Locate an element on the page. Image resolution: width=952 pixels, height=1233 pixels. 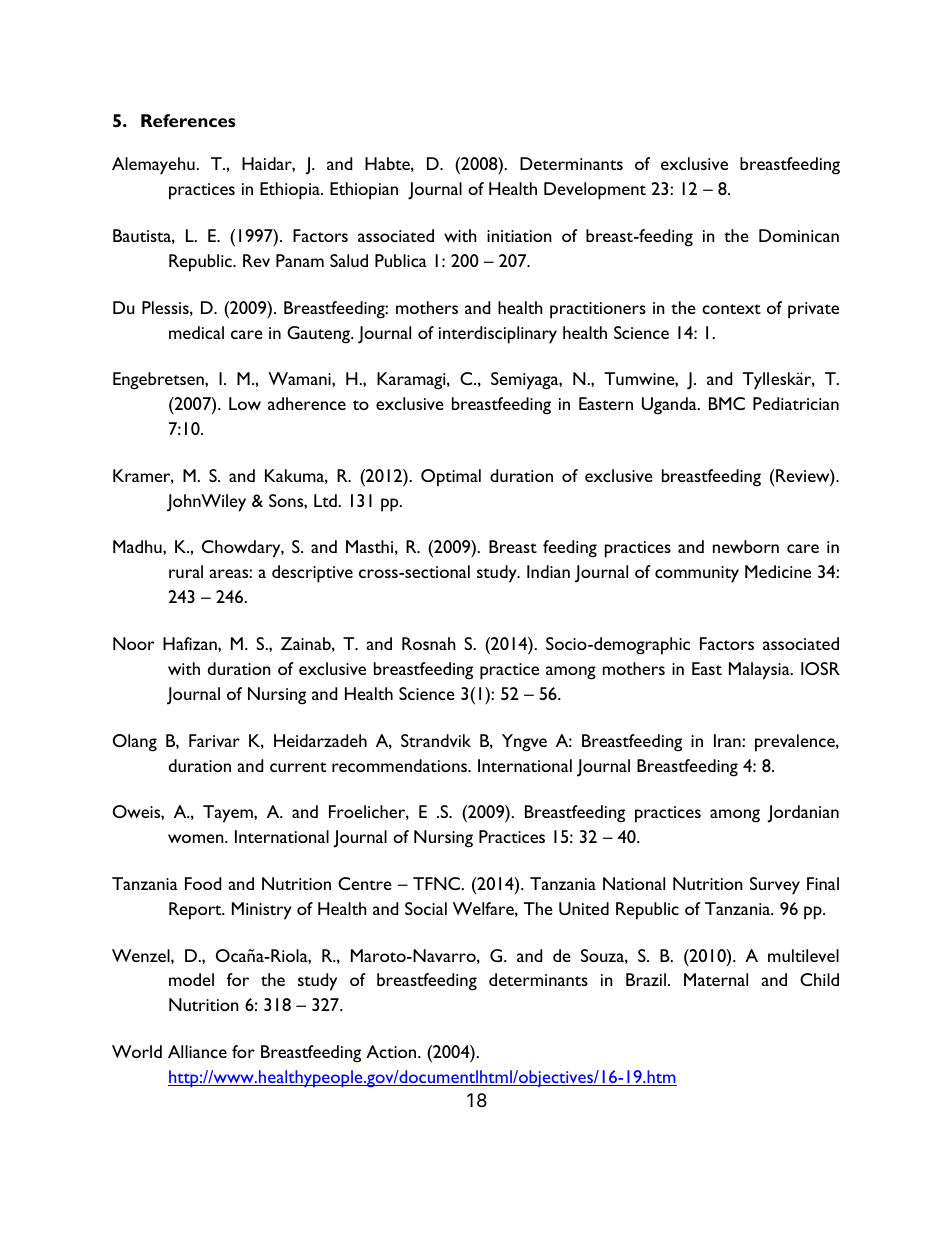
BMC is located at coordinates (727, 403).
